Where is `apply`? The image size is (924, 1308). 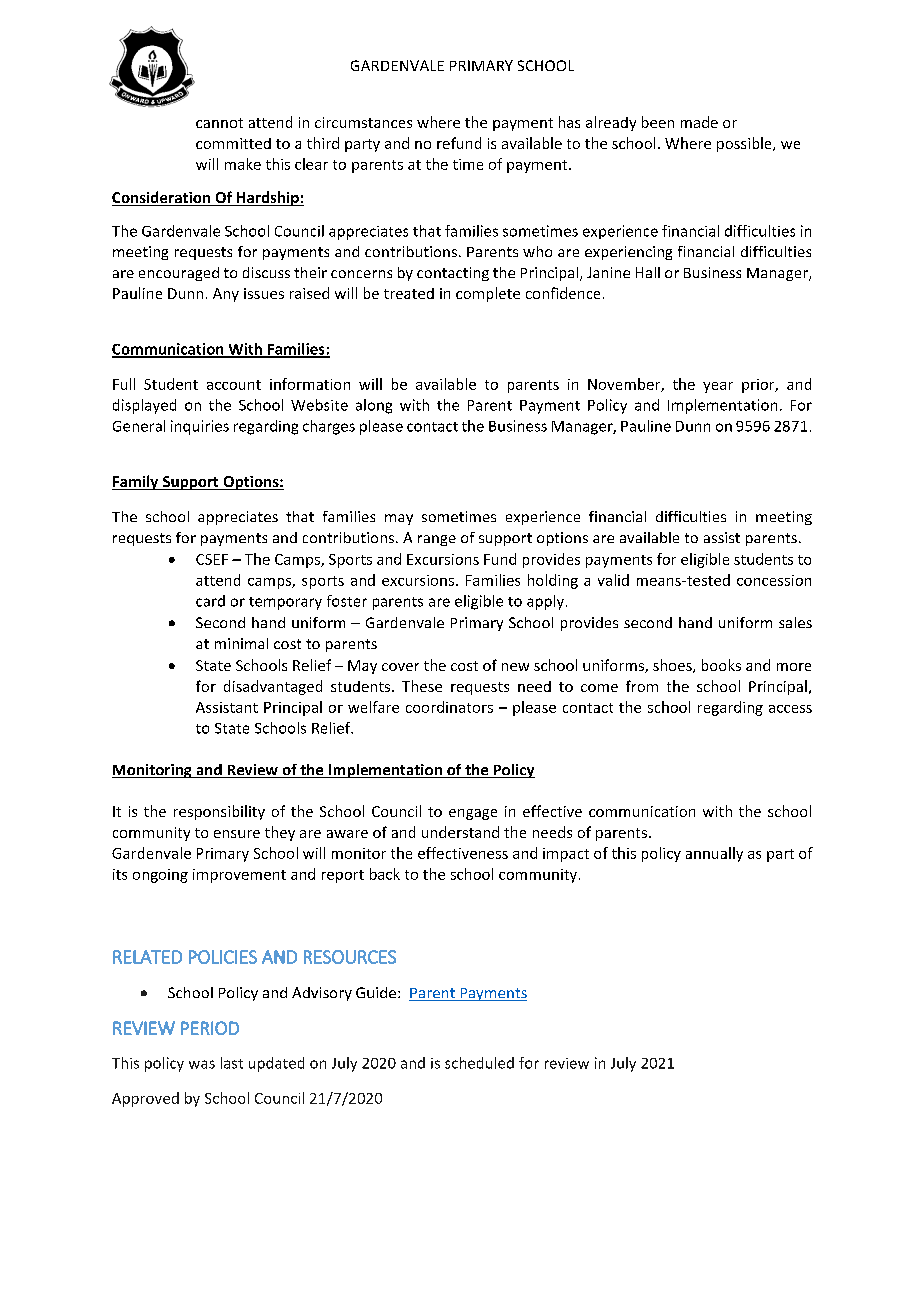 apply is located at coordinates (545, 602).
